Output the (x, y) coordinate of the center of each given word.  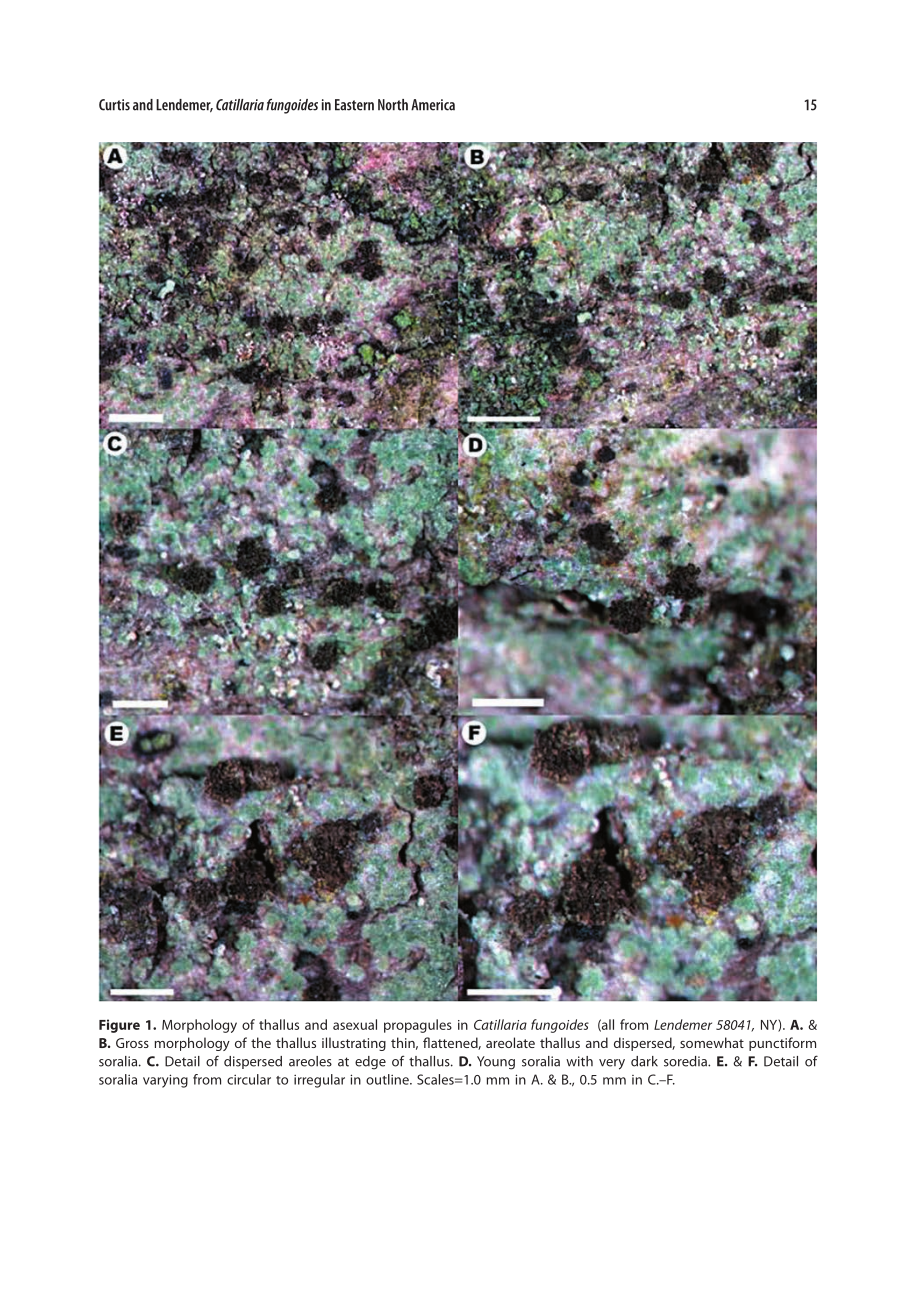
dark (644, 1061)
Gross (132, 1043)
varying (165, 1081)
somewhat (712, 1042)
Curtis (114, 105)
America (433, 105)
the (261, 1042)
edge (370, 1063)
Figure (119, 1026)
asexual (355, 1024)
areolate (510, 1042)
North (393, 105)
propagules (418, 1026)
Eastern (354, 105)
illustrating (354, 1044)
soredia (686, 1061)
